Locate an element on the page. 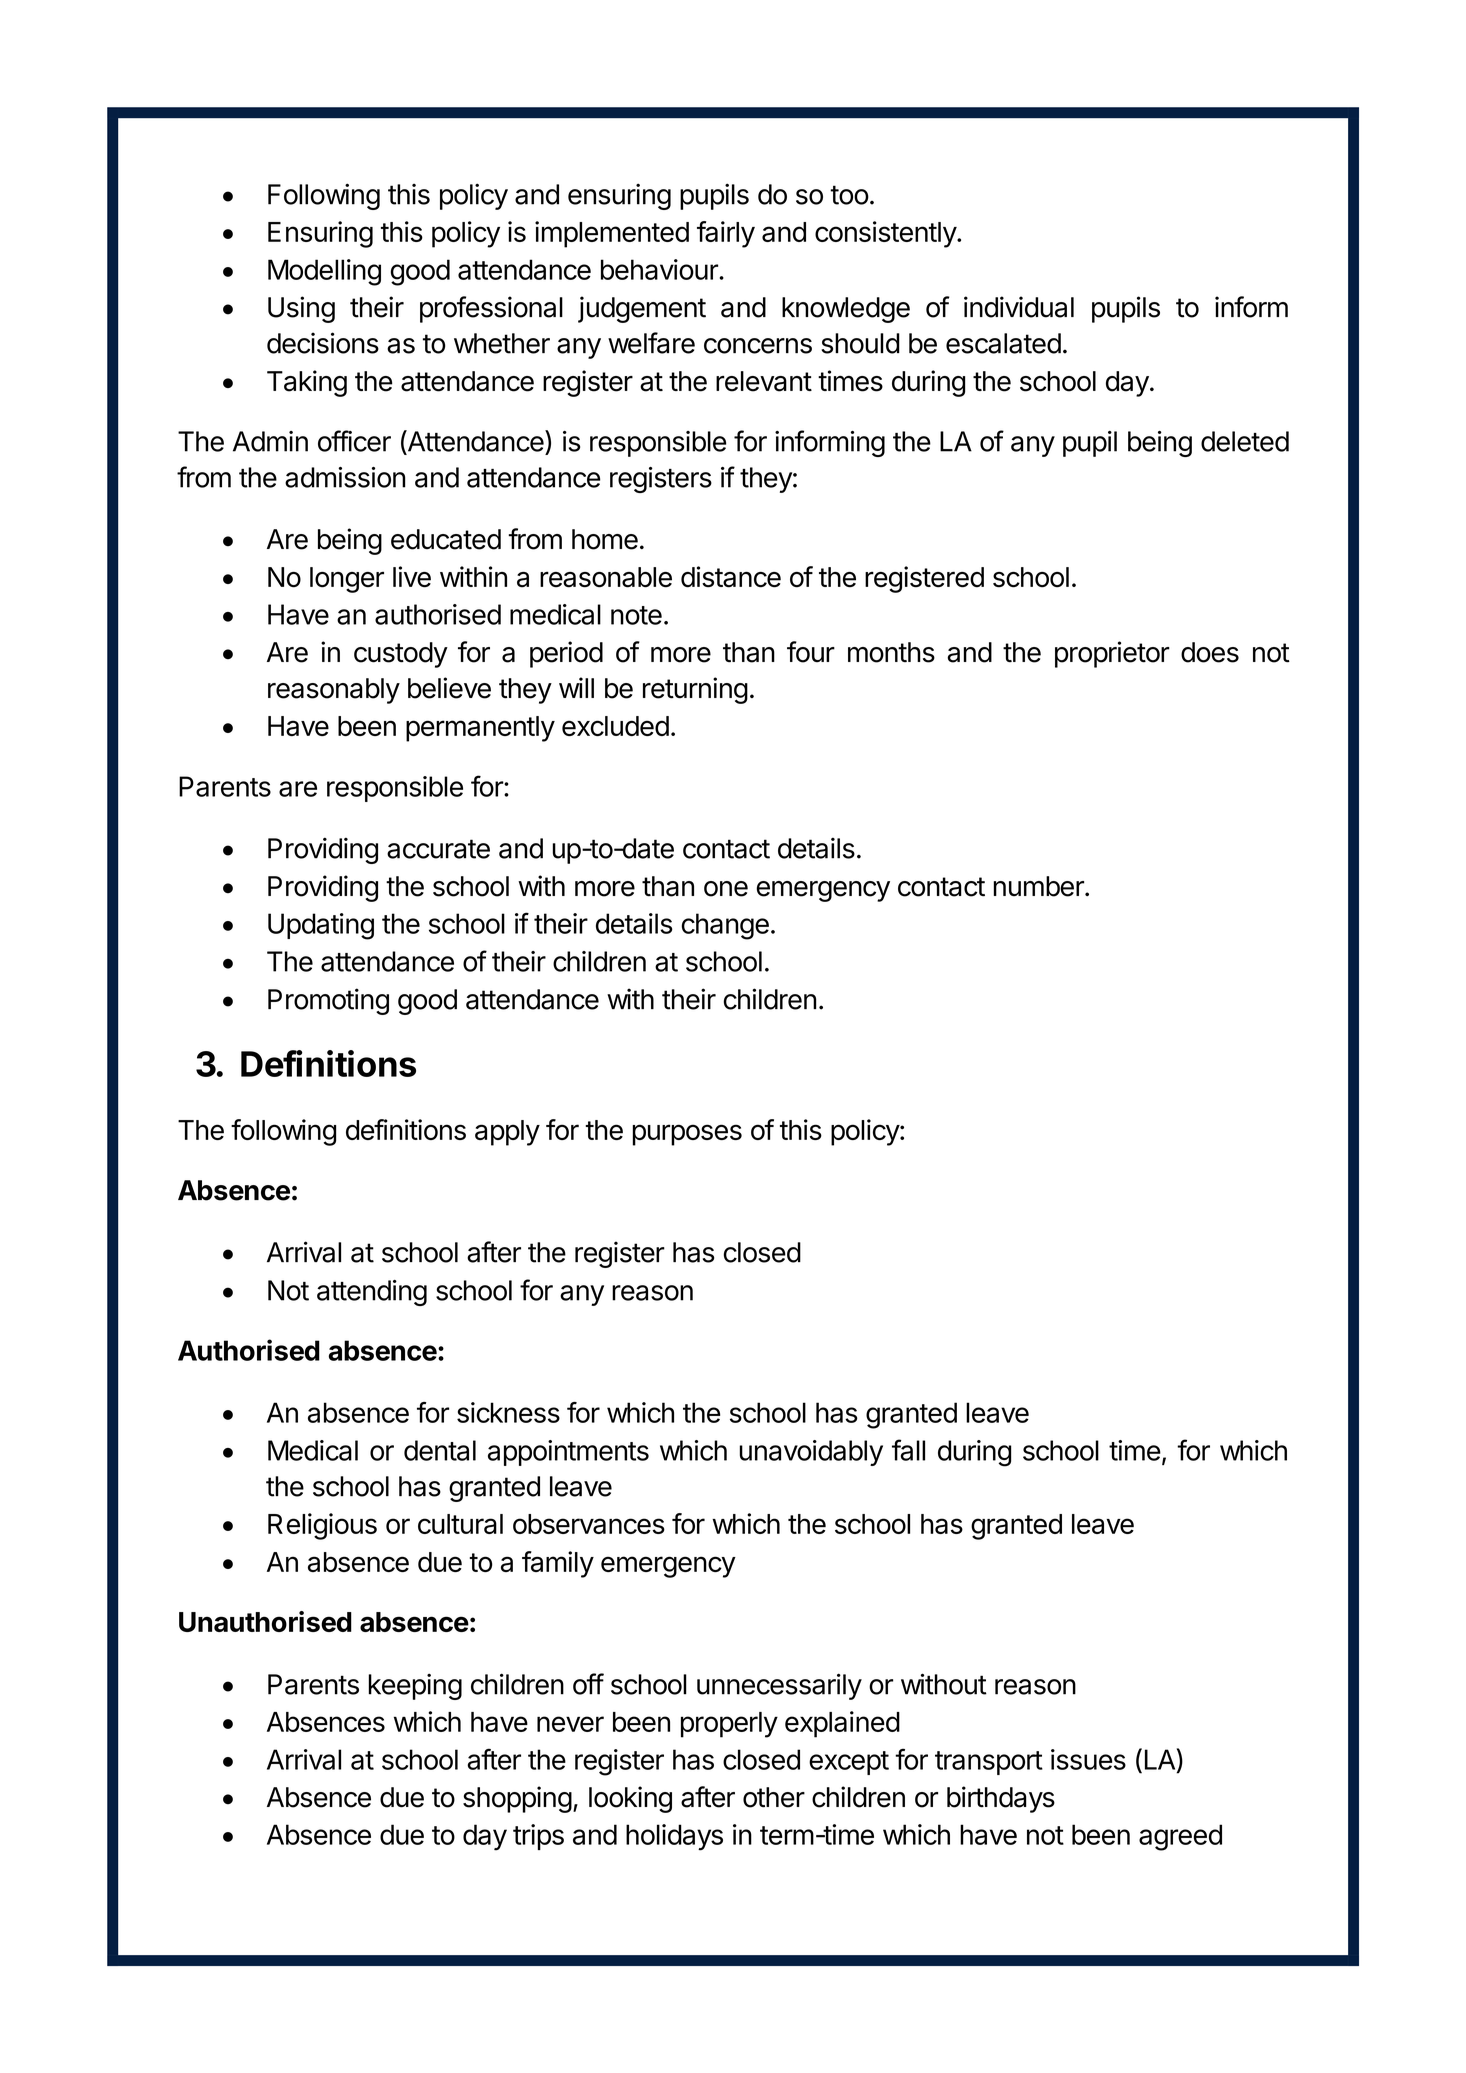 This document has height=2073, width=1466. fairly is located at coordinates (726, 234).
